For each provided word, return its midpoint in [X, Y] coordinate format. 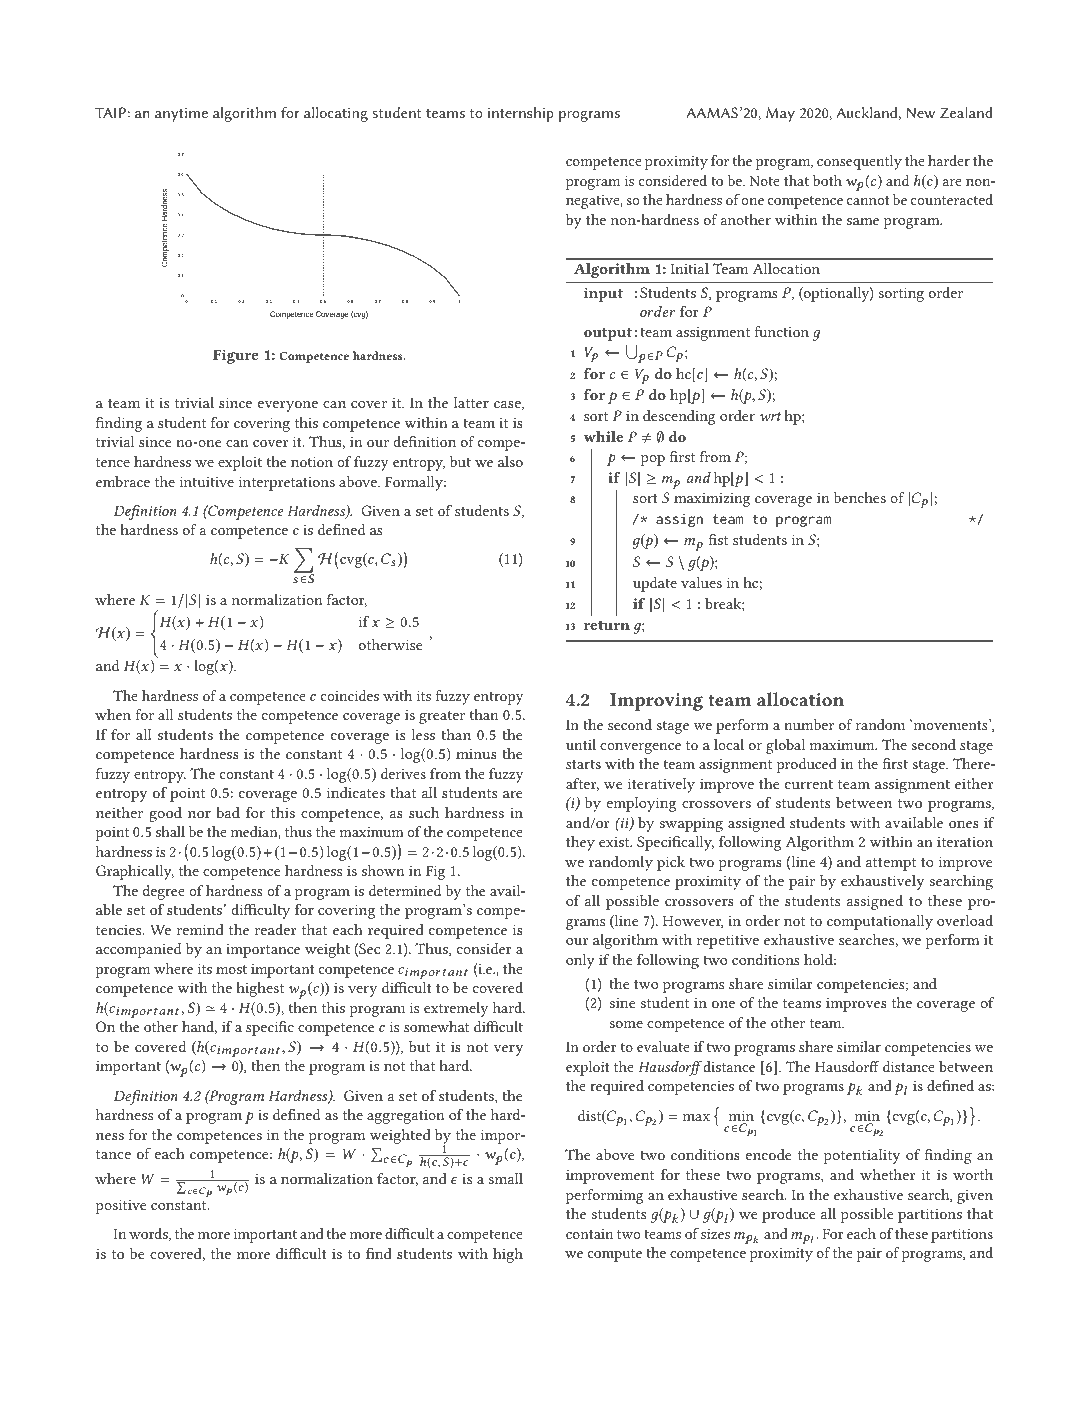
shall [170, 831]
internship [521, 114]
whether [887, 1174]
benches [860, 497]
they [580, 843]
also [510, 461]
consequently [859, 162]
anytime [181, 114]
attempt [891, 864]
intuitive [207, 481]
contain [589, 1234]
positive [120, 1206]
